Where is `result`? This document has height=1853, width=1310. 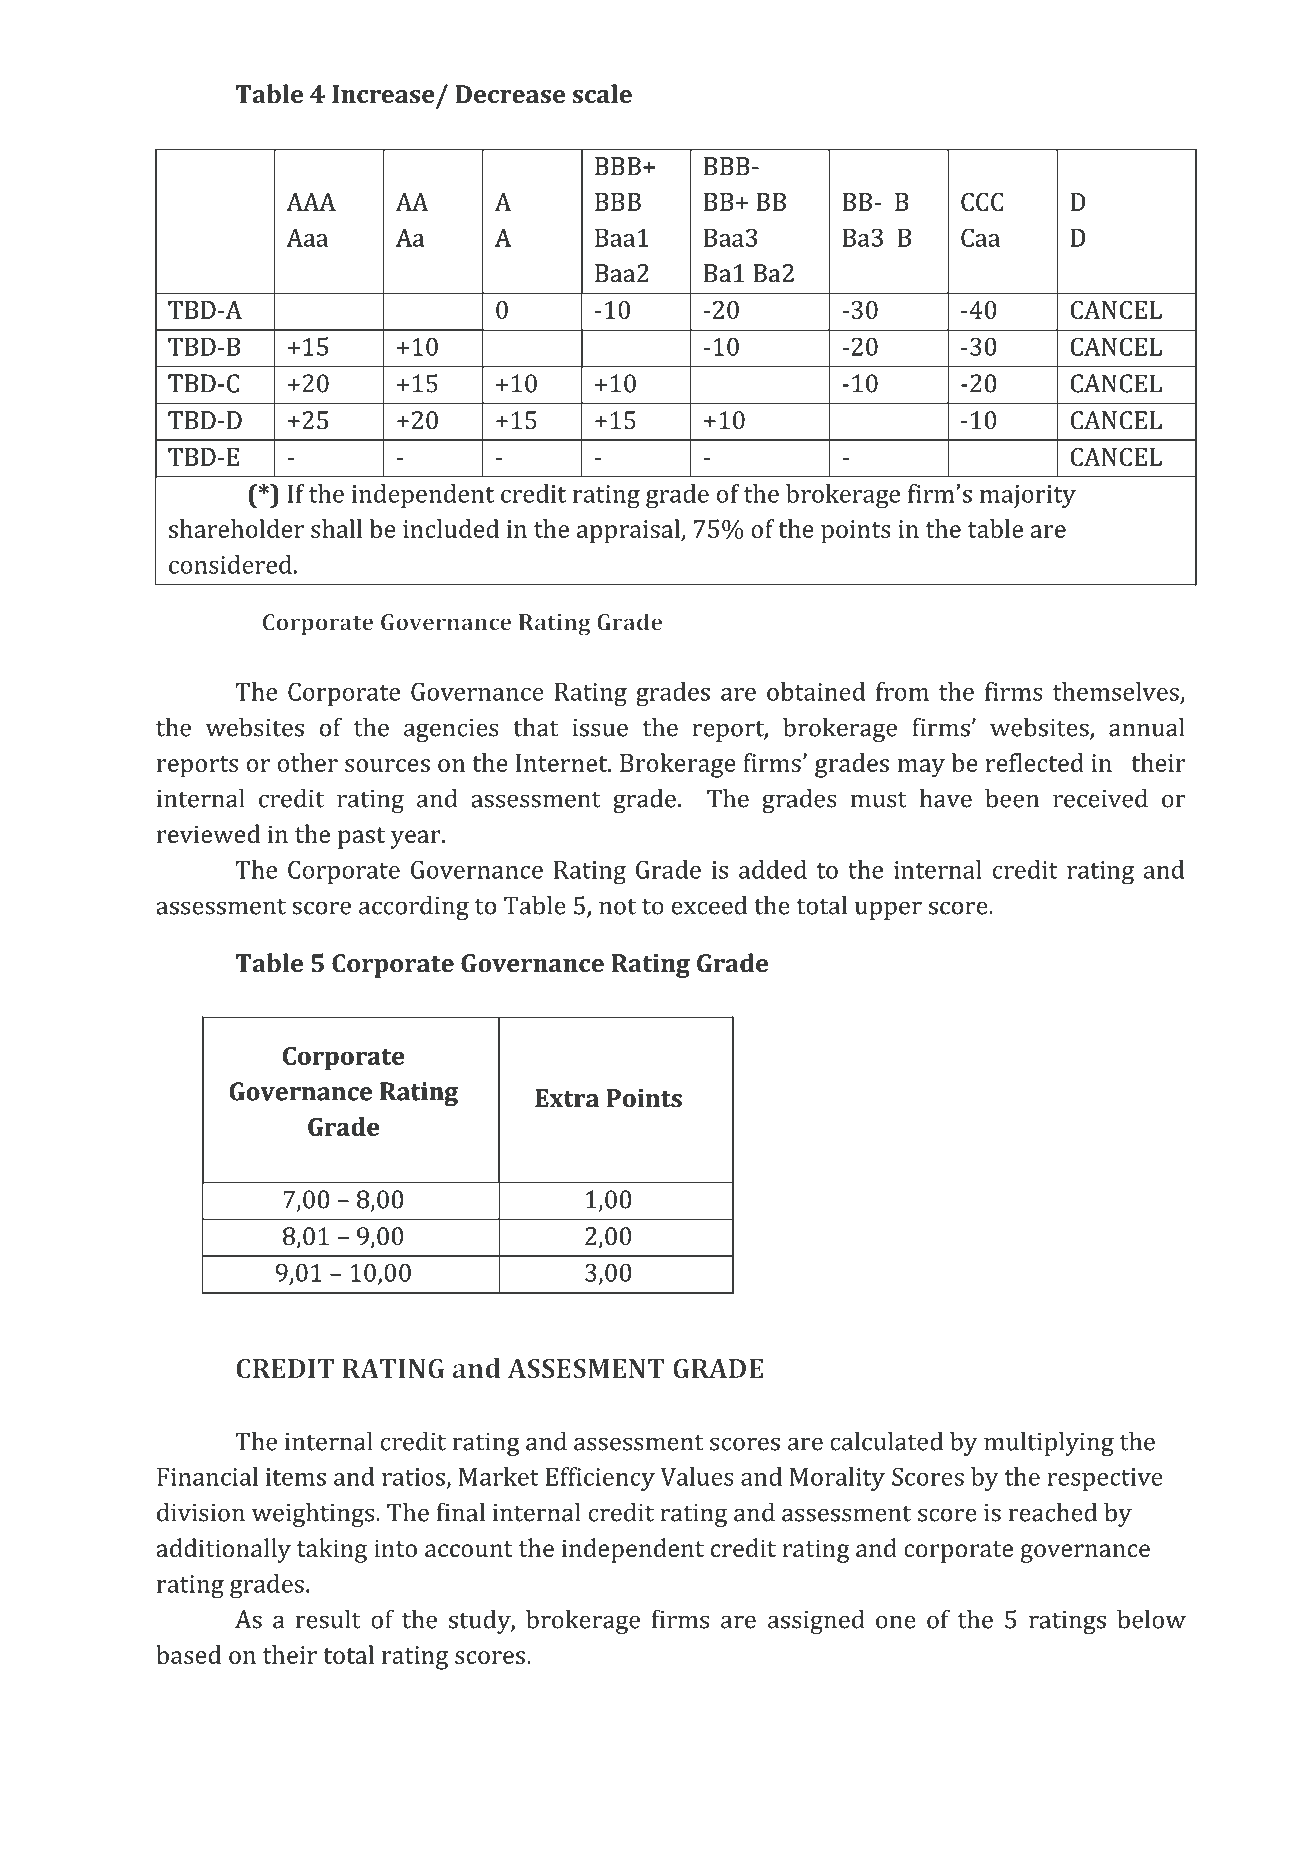 result is located at coordinates (328, 1619).
